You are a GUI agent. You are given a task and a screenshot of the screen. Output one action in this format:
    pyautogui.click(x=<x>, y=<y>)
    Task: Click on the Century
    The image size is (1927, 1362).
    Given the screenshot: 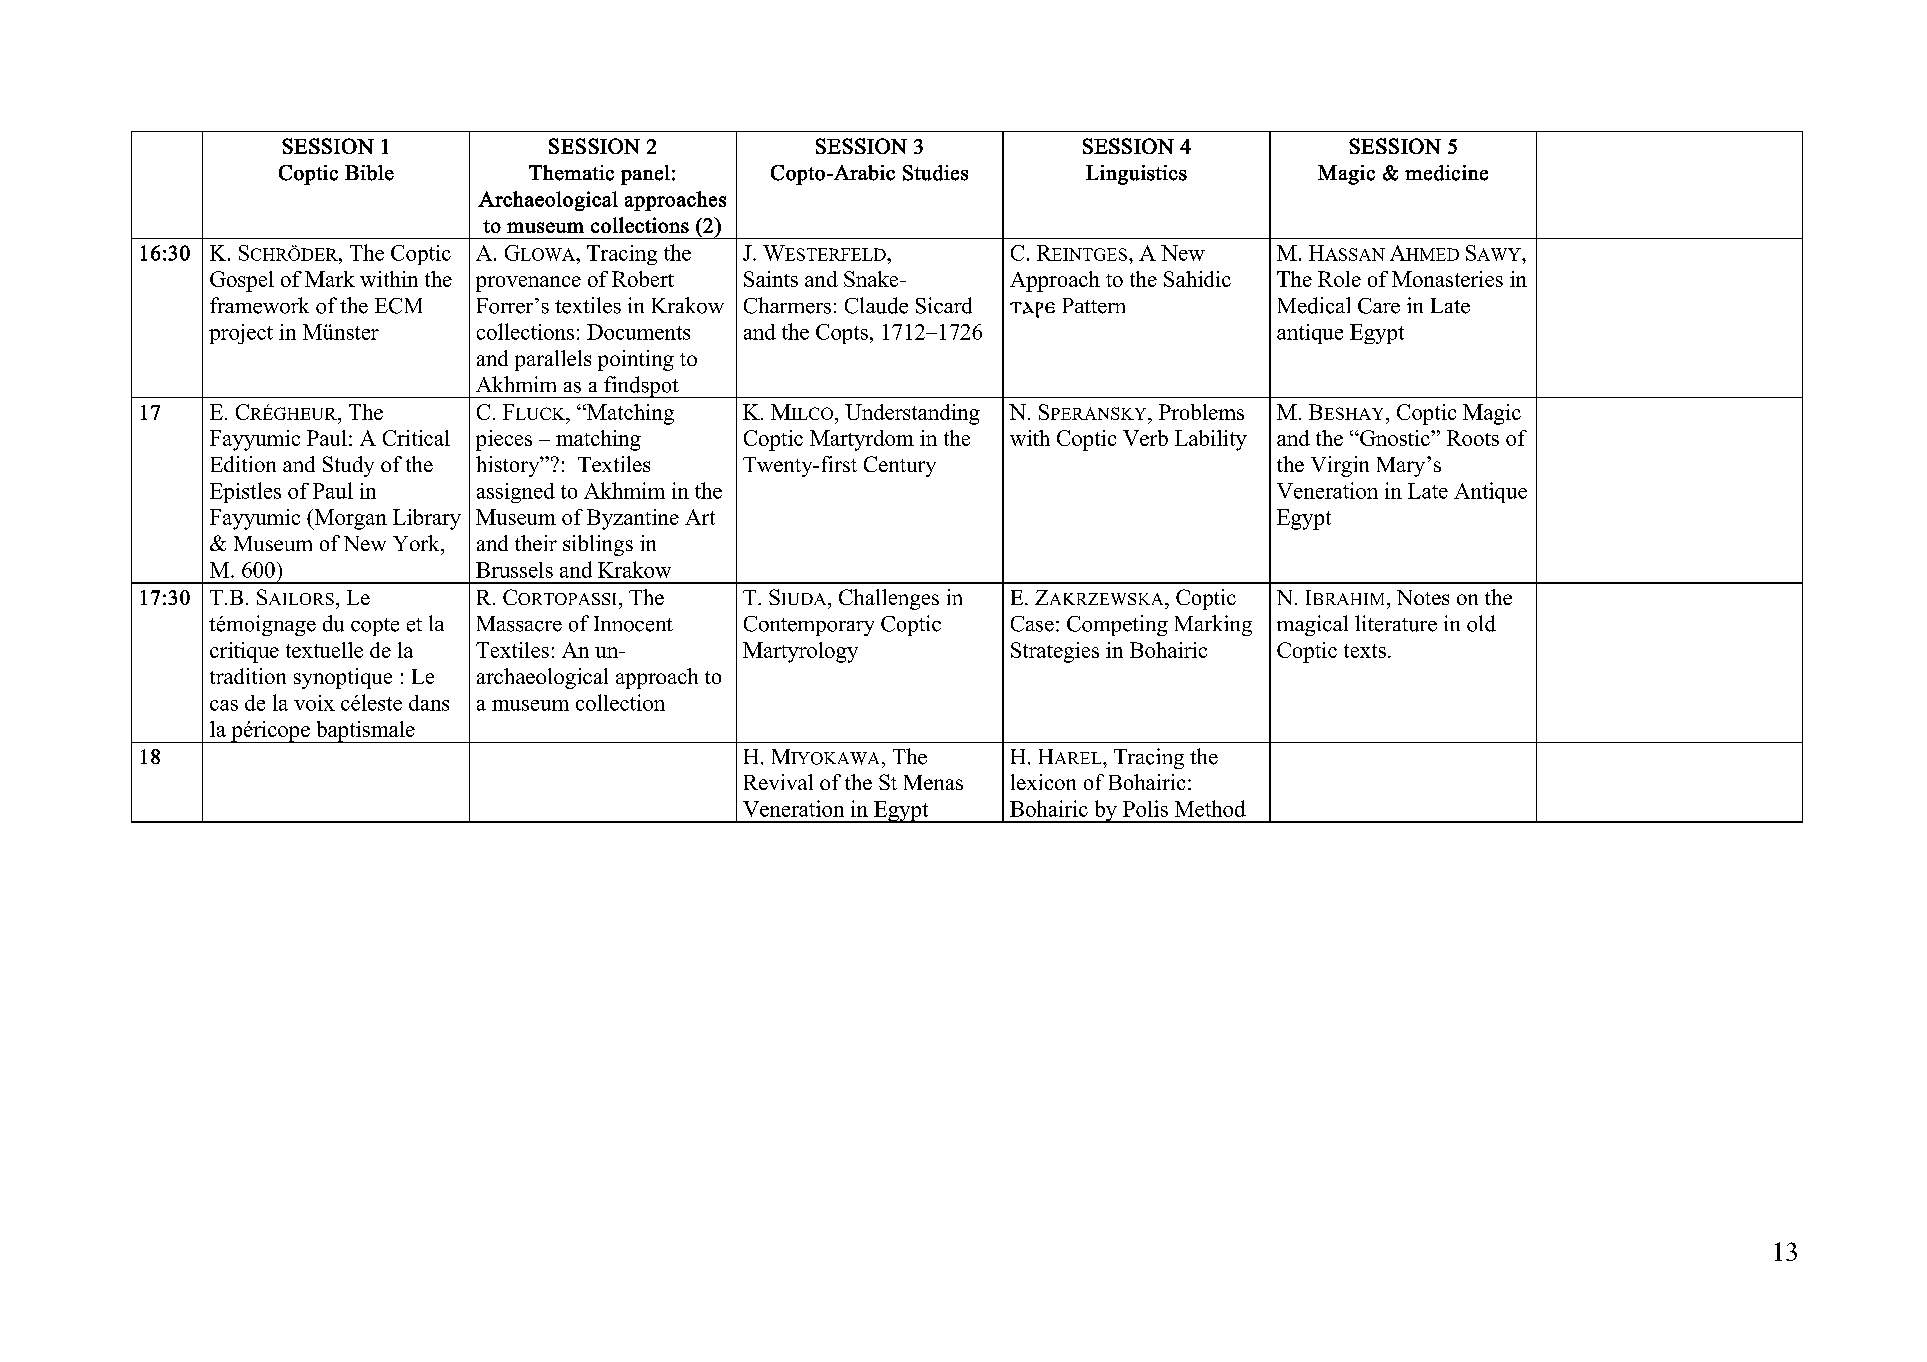 What is the action you would take?
    pyautogui.click(x=900, y=466)
